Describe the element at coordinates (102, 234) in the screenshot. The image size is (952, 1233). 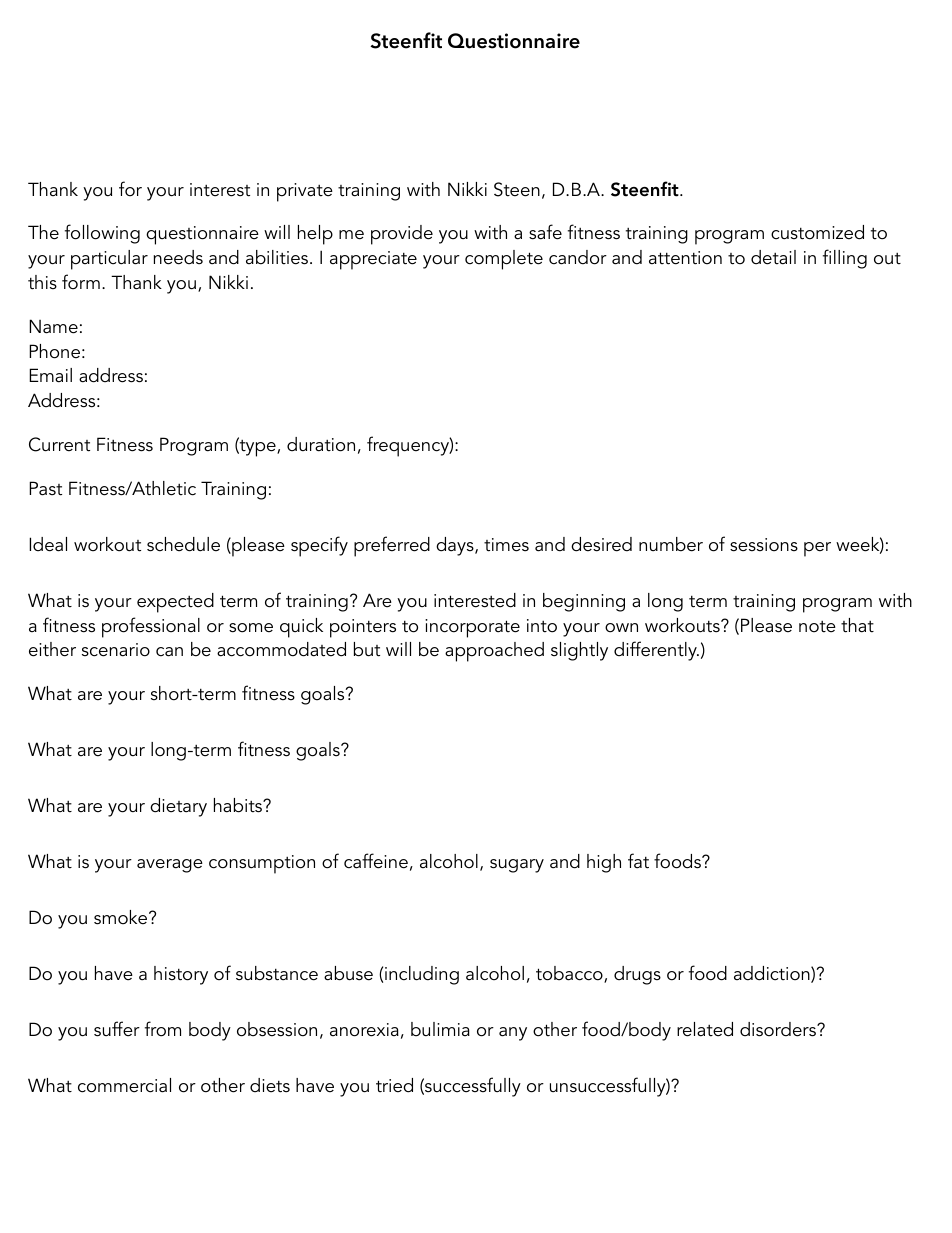
I see `following` at that location.
